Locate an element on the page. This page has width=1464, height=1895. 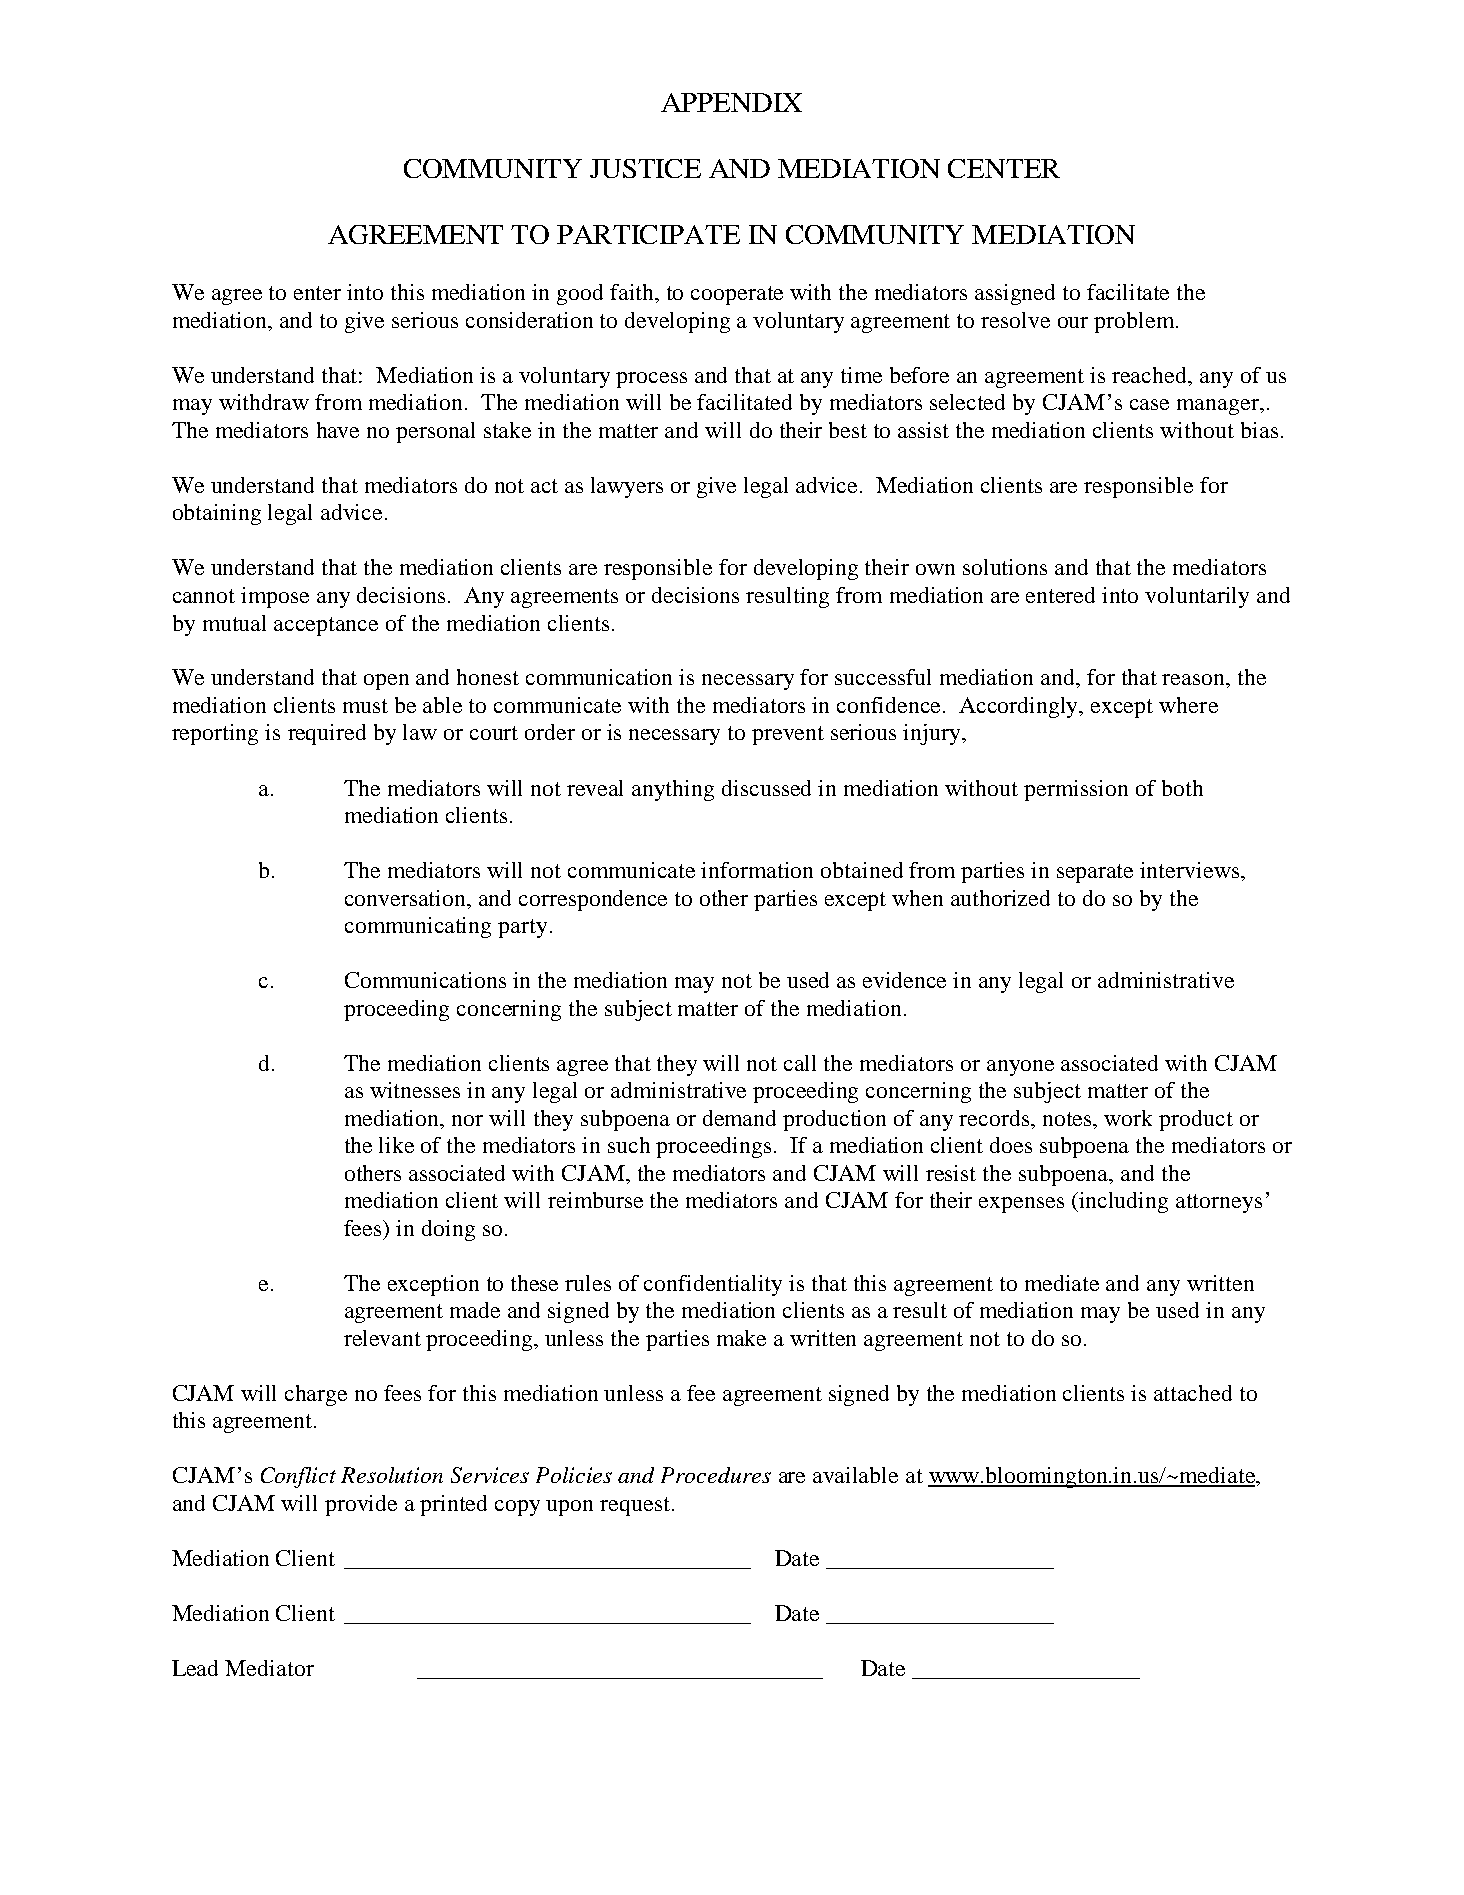
confidentiality is located at coordinates (713, 1285).
